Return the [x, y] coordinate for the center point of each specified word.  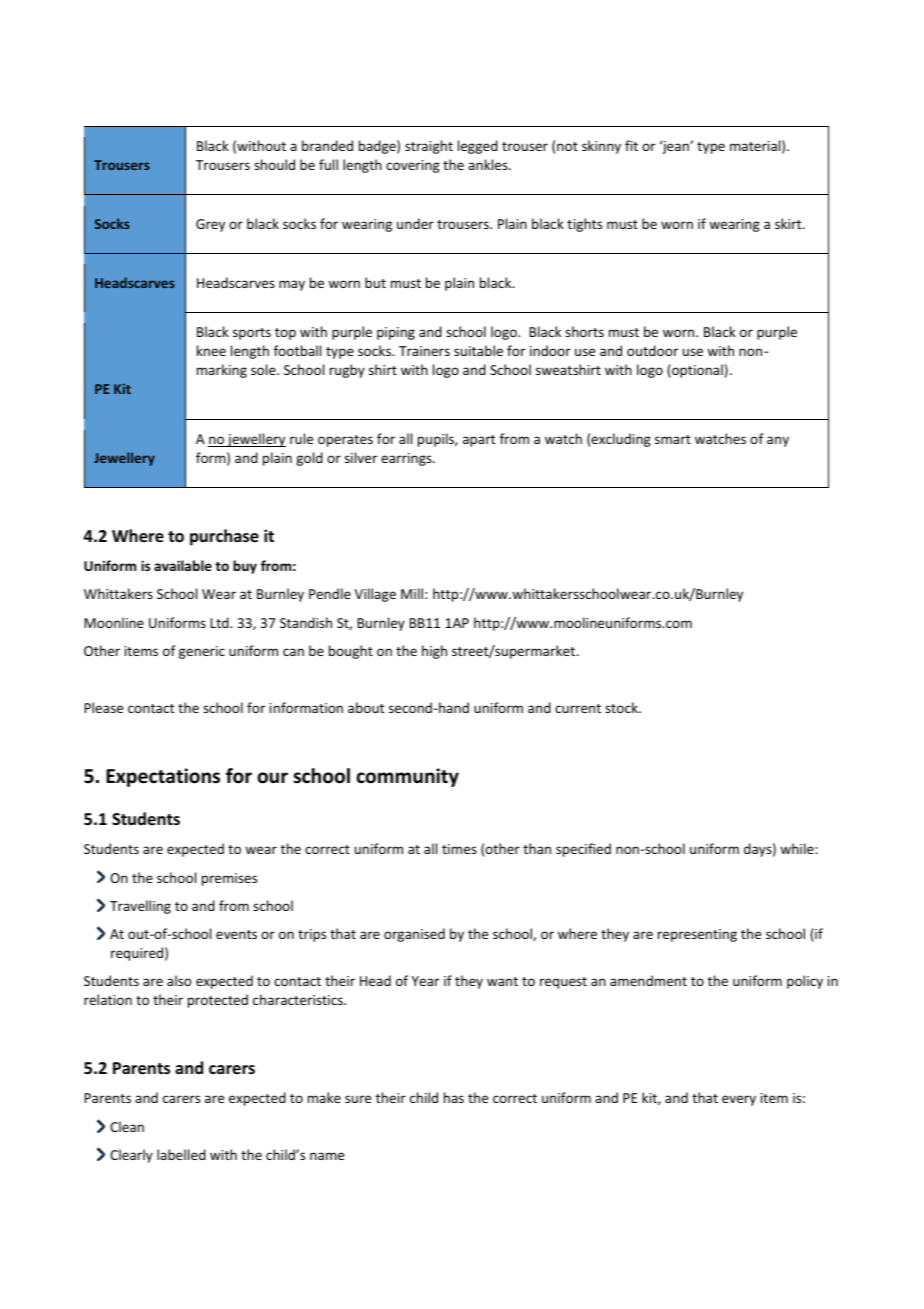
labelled [181, 1154]
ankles [489, 164]
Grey [210, 225]
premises [229, 879]
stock [622, 707]
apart [479, 441]
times [459, 849]
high [434, 652]
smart [673, 439]
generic [202, 652]
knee [211, 350]
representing [697, 935]
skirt [789, 223]
